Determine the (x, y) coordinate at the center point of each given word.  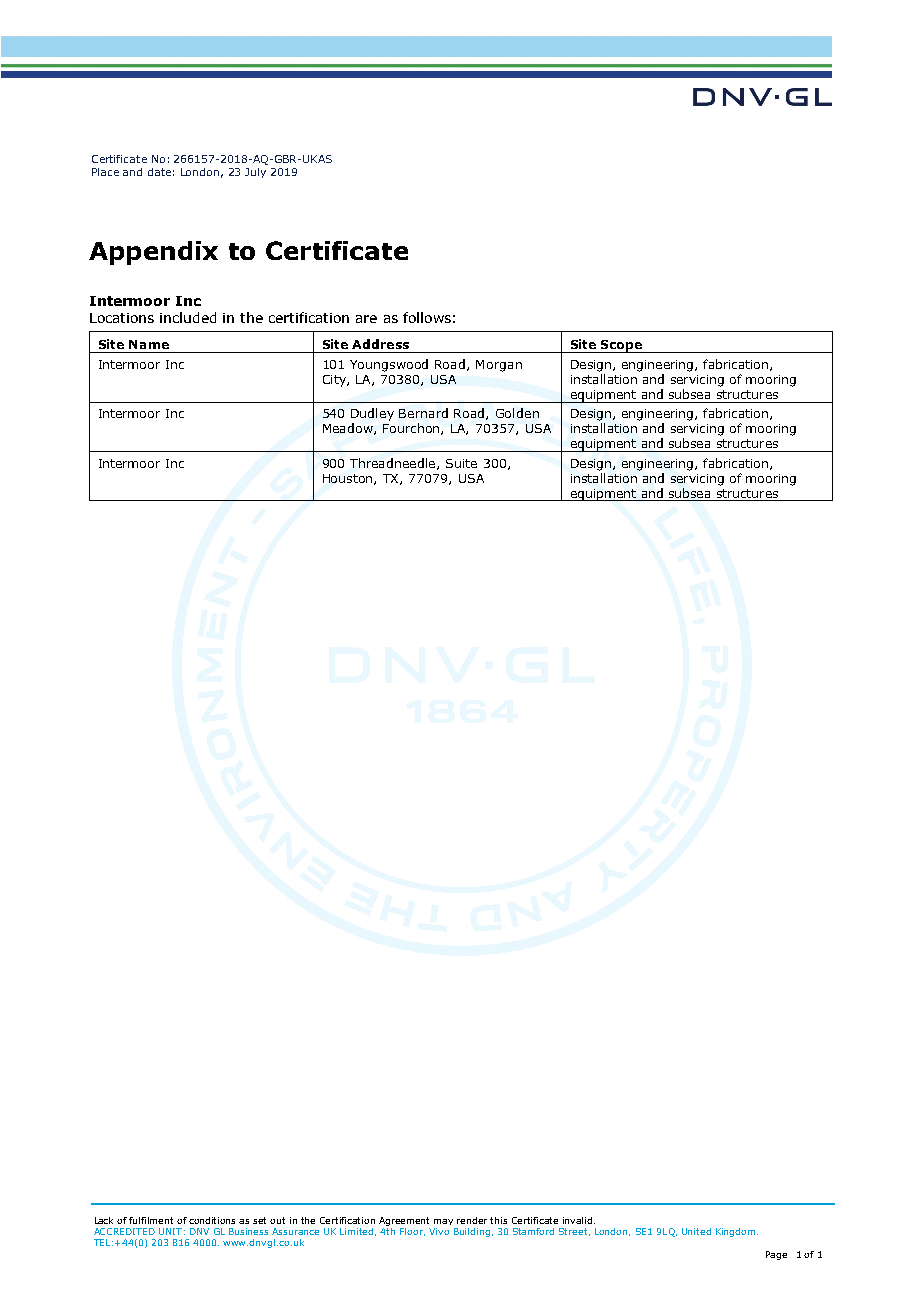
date (159, 172)
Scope (622, 346)
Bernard (423, 413)
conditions (212, 1220)
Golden (517, 413)
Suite (461, 463)
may (443, 1222)
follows (427, 317)
